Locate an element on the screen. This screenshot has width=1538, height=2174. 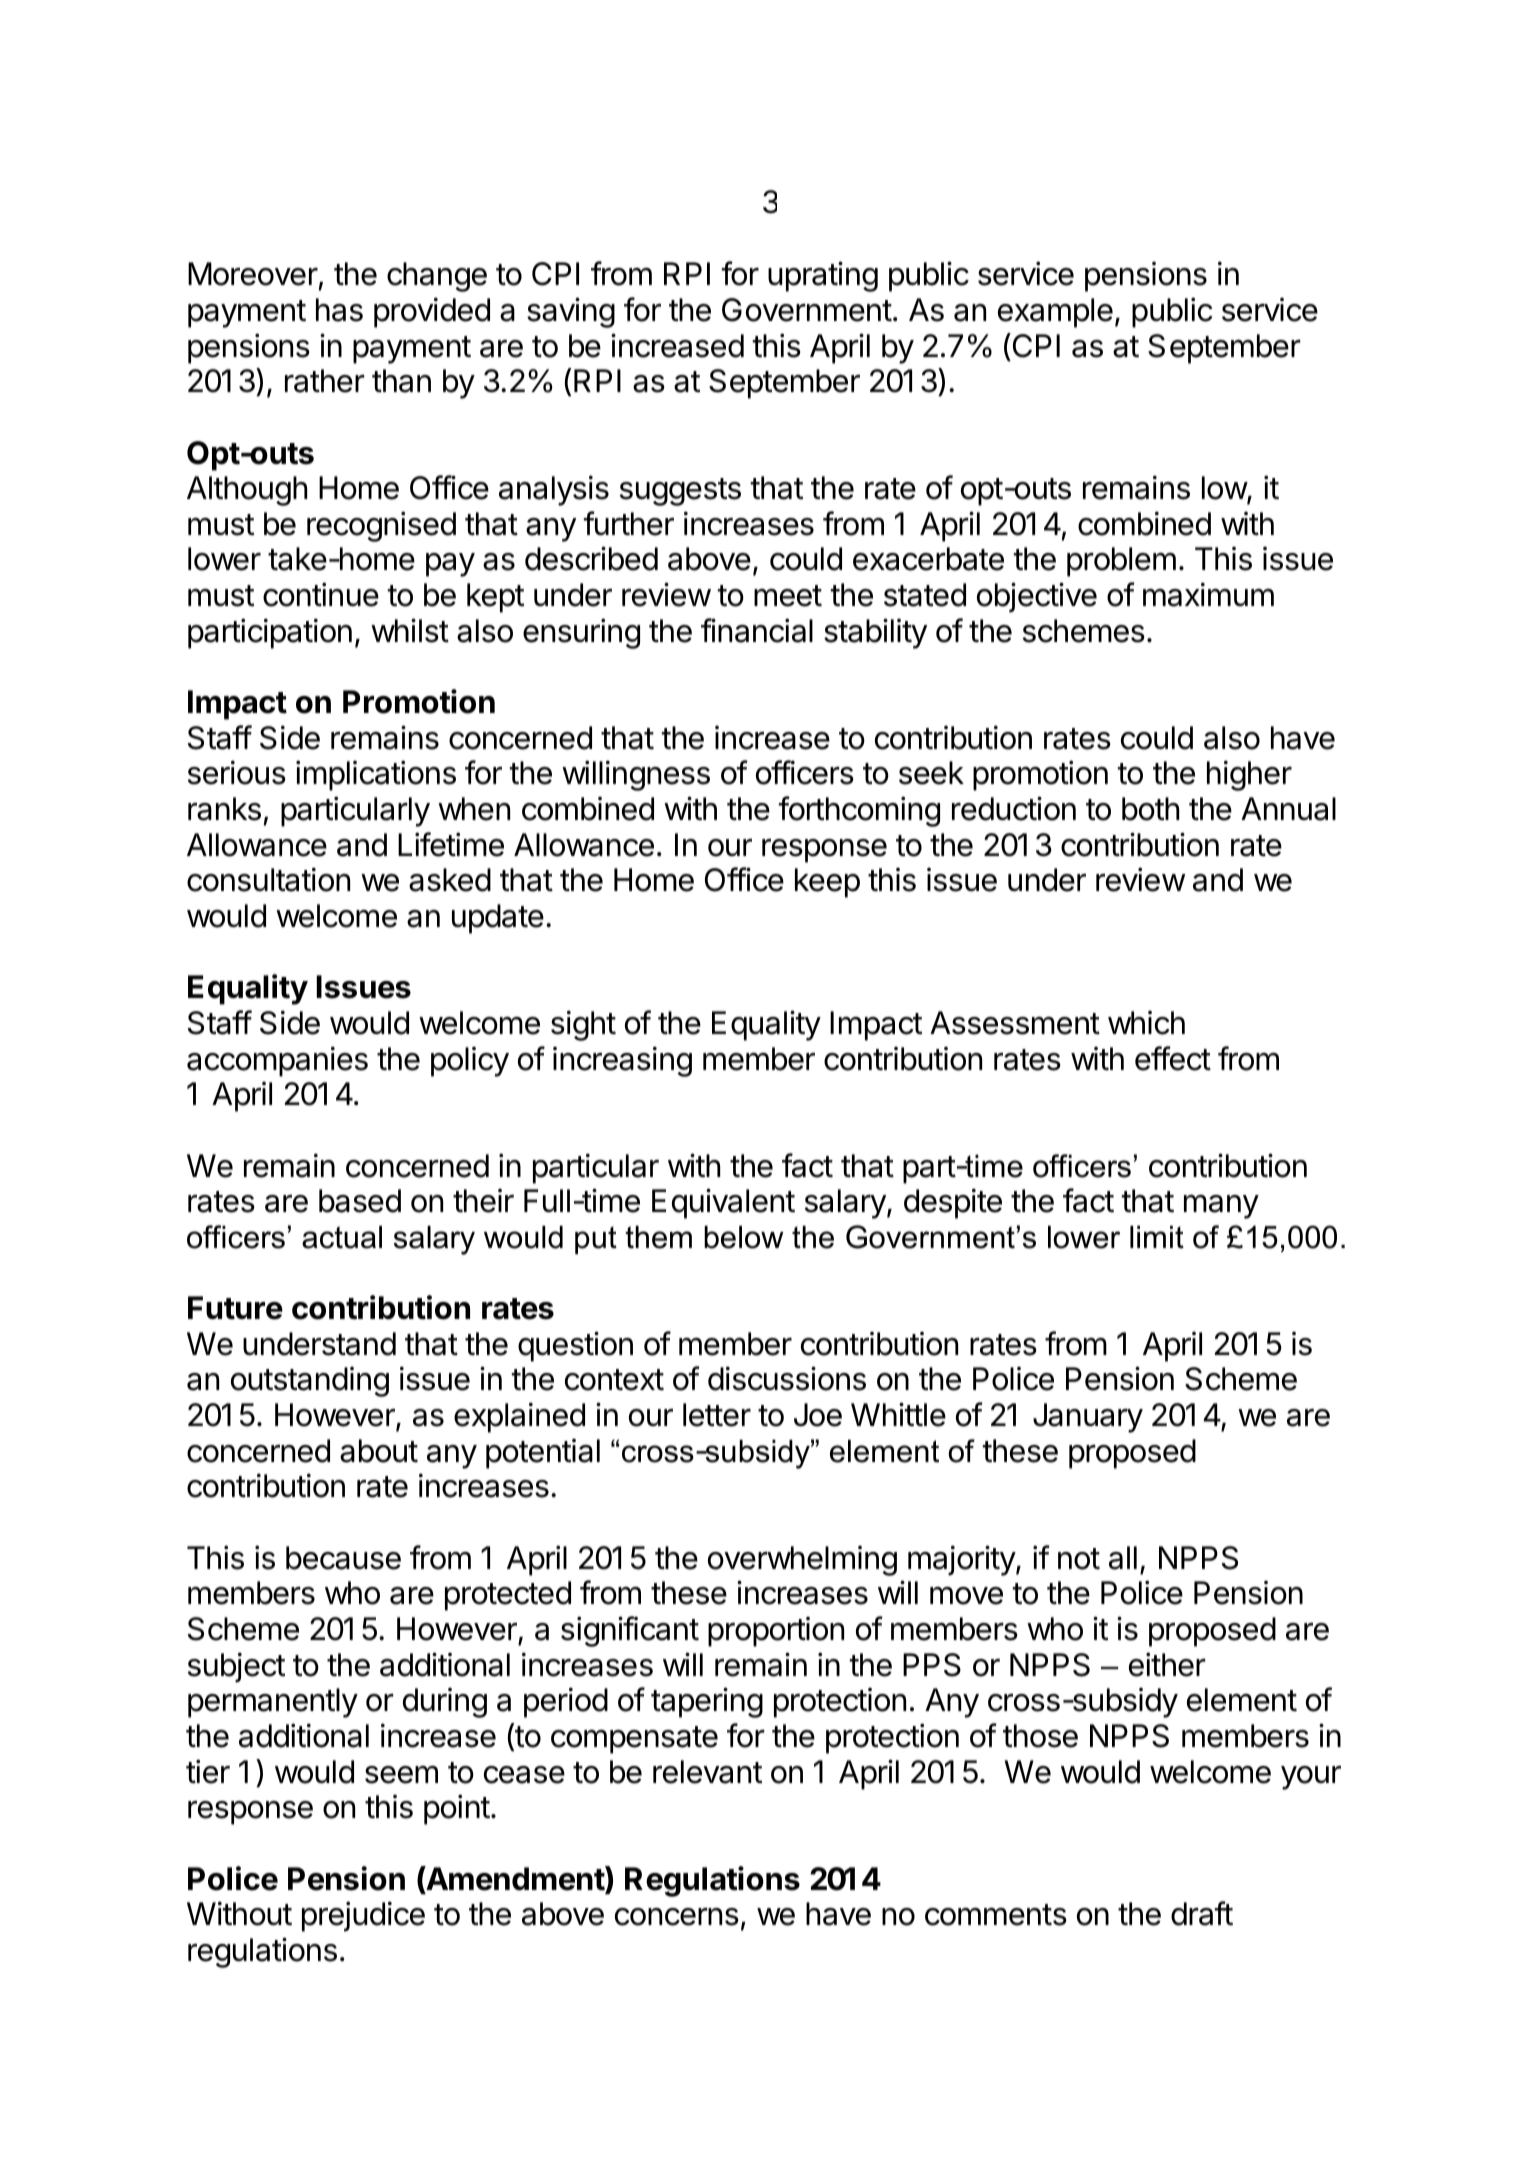
which is located at coordinates (1146, 1023).
